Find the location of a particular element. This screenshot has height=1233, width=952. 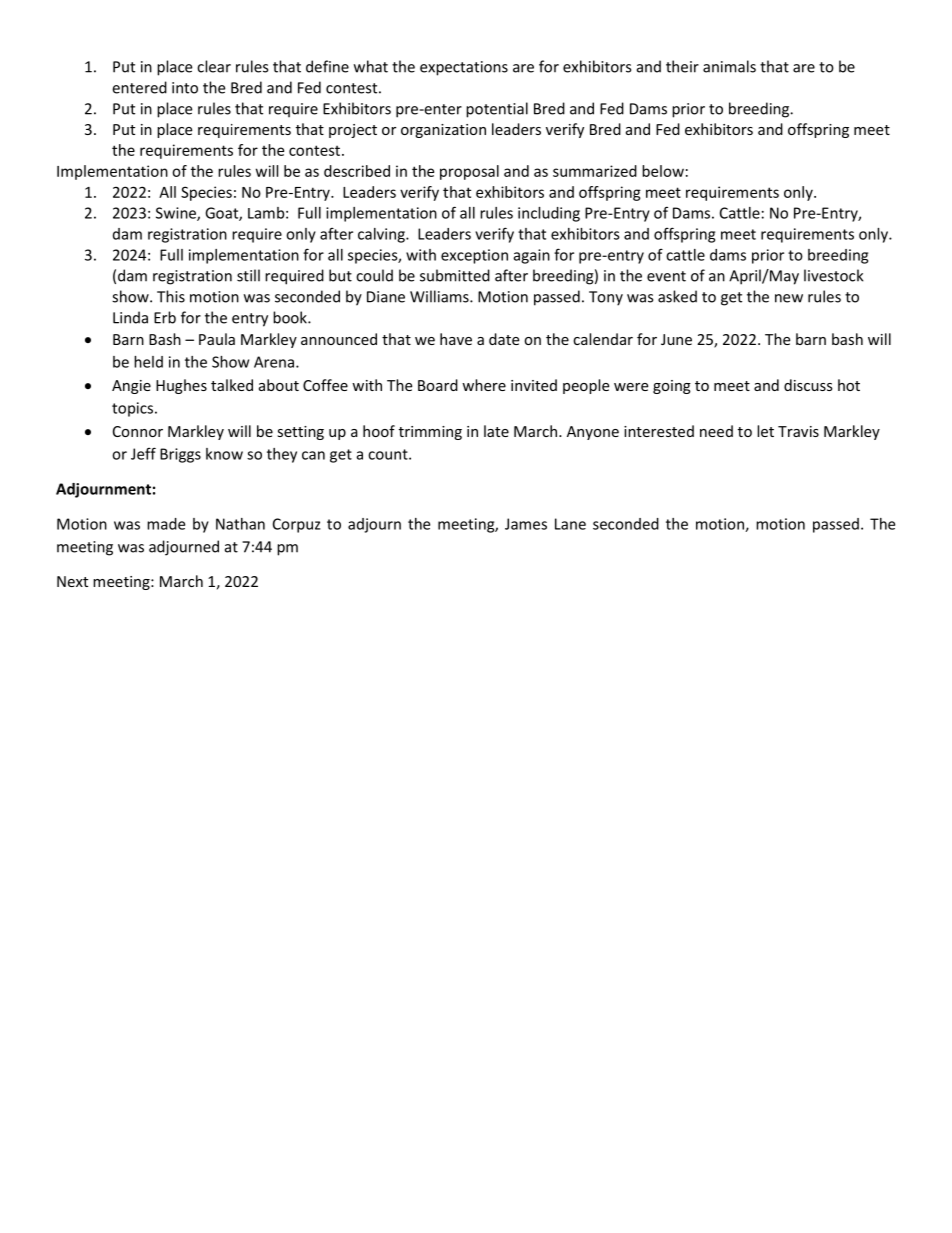

livestock is located at coordinates (834, 275).
